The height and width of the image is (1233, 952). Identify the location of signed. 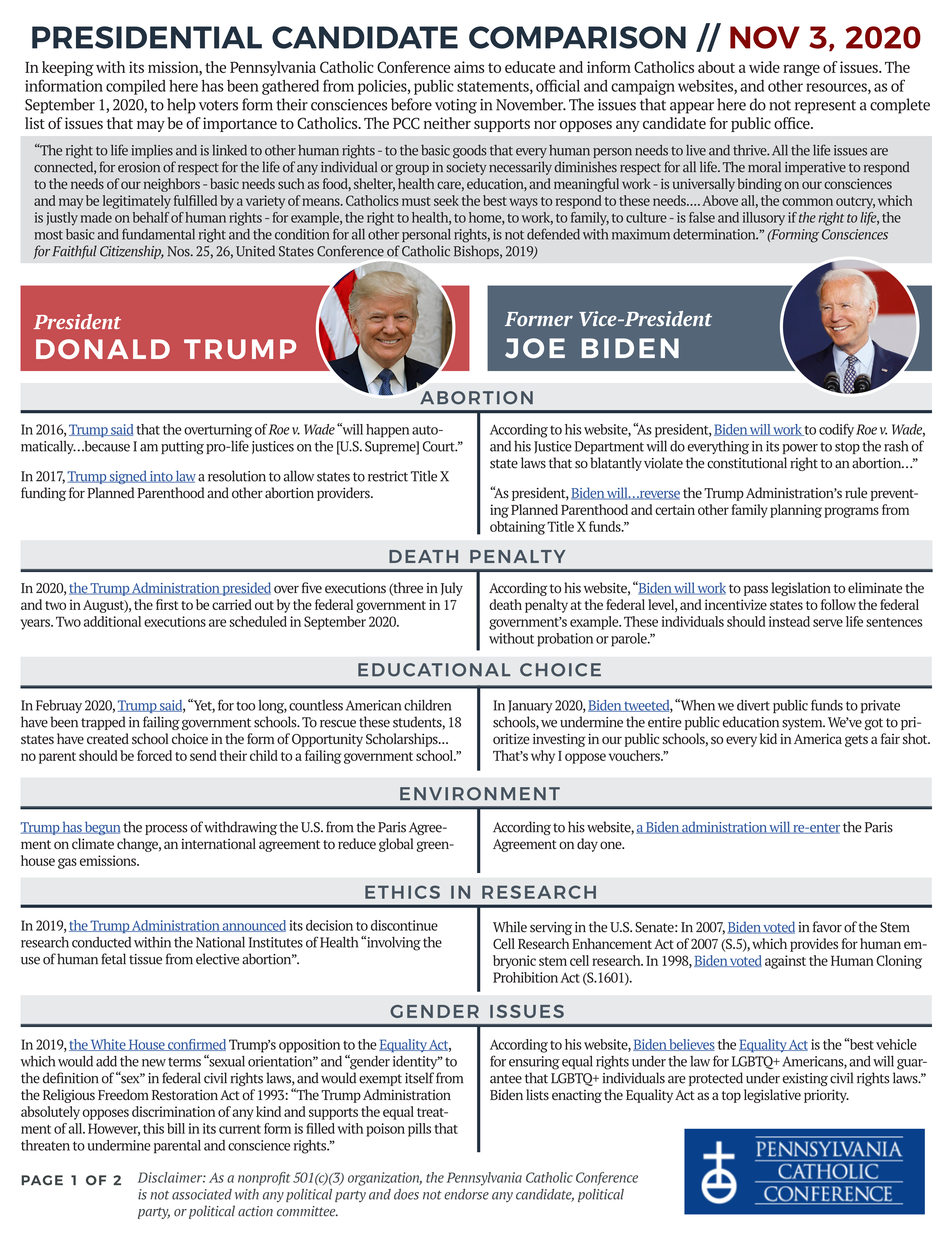
(128, 477).
